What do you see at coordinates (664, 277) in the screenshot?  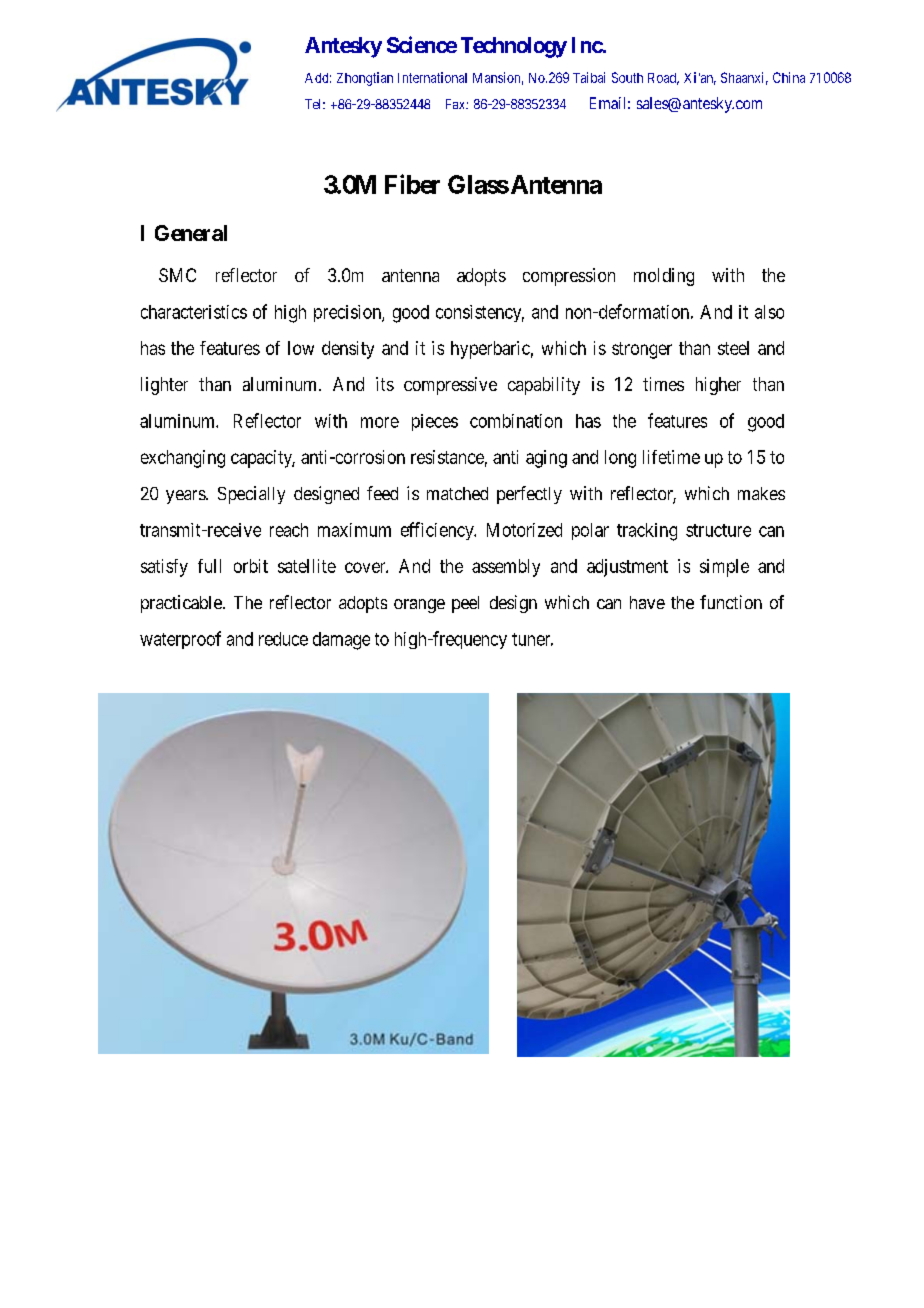 I see `molding` at bounding box center [664, 277].
